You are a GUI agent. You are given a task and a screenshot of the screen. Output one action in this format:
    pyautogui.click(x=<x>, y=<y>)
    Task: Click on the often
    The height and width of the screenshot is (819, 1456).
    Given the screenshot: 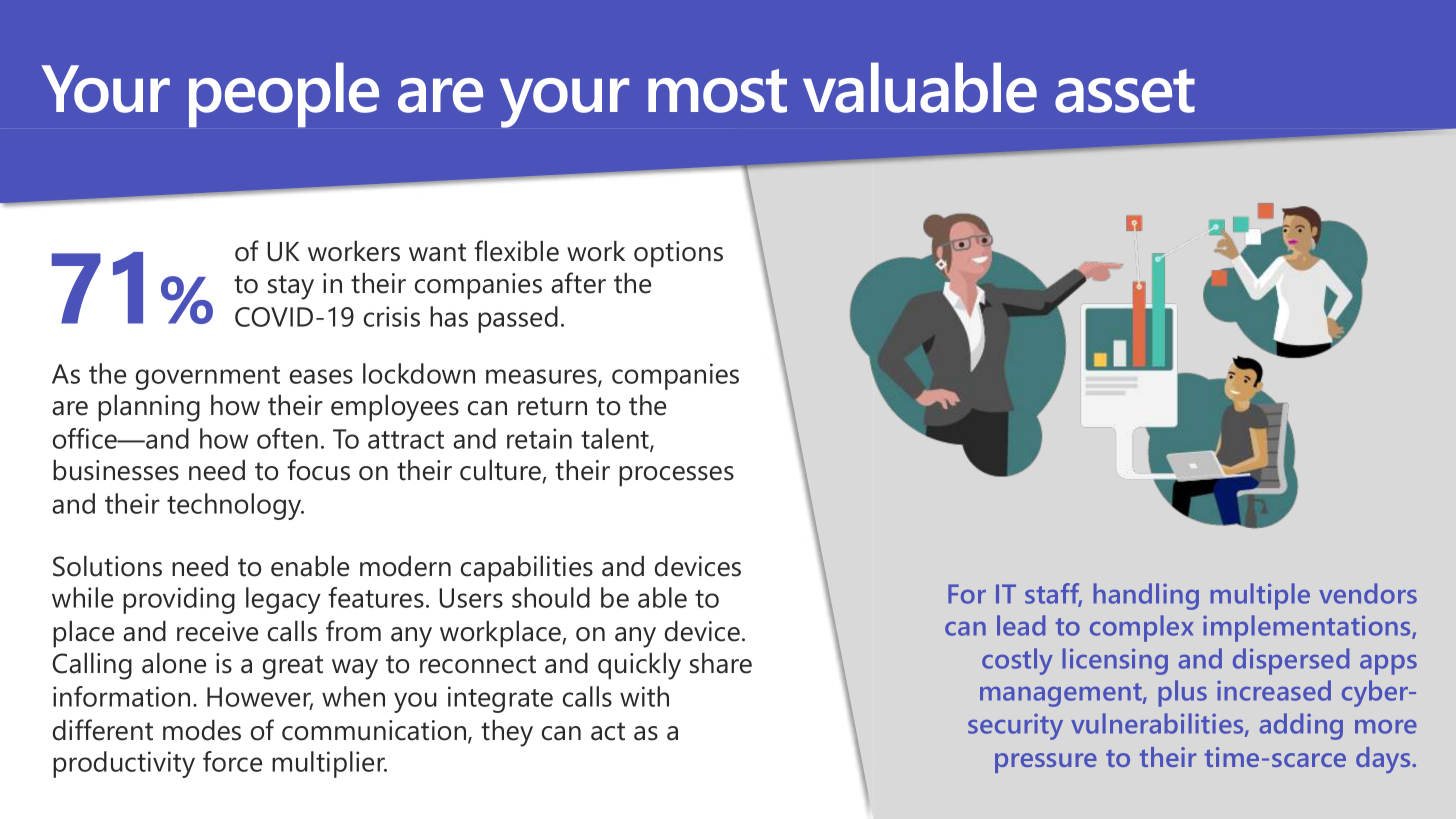 What is the action you would take?
    pyautogui.click(x=287, y=438)
